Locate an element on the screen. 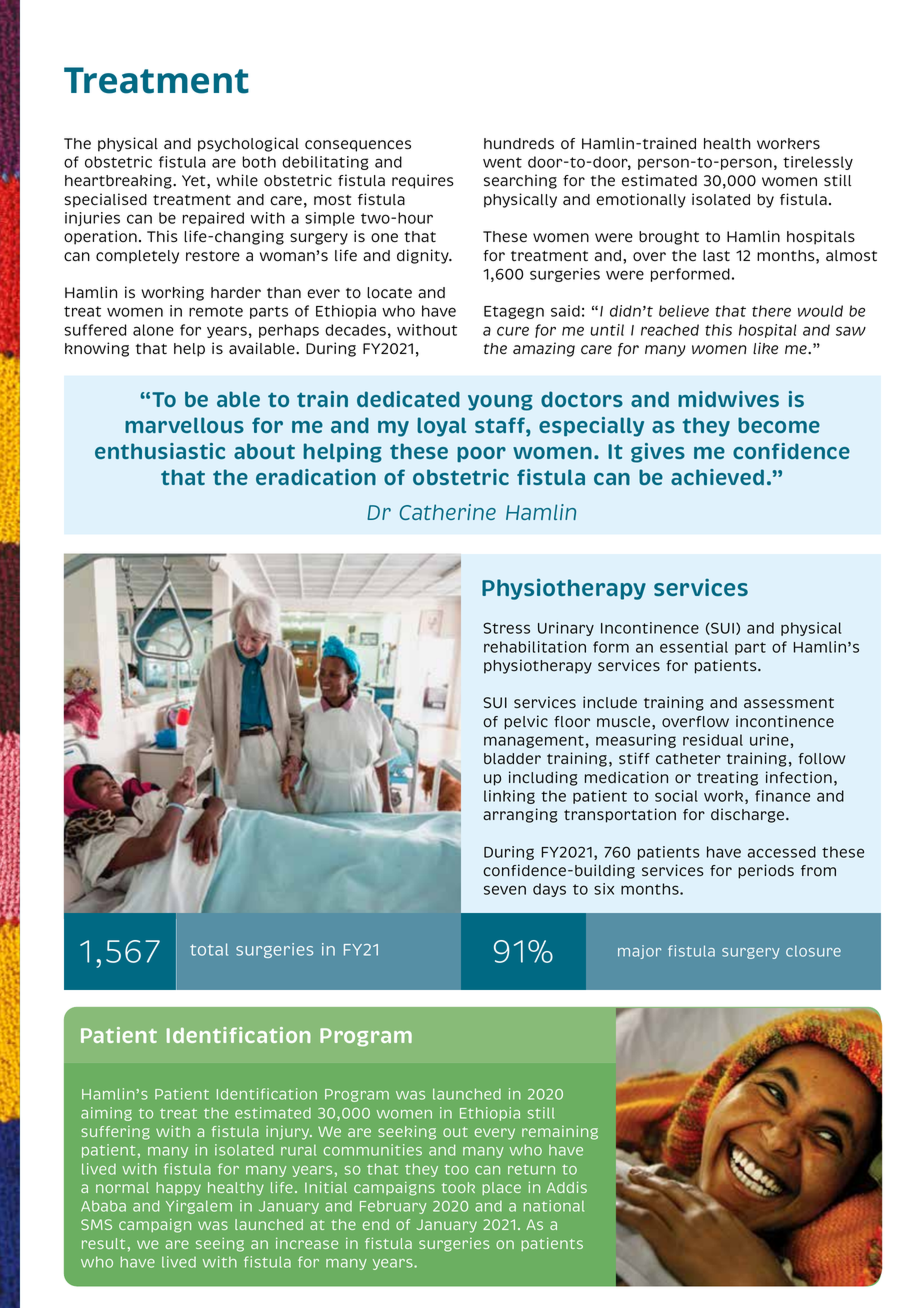 The image size is (924, 1308). while is located at coordinates (237, 180).
